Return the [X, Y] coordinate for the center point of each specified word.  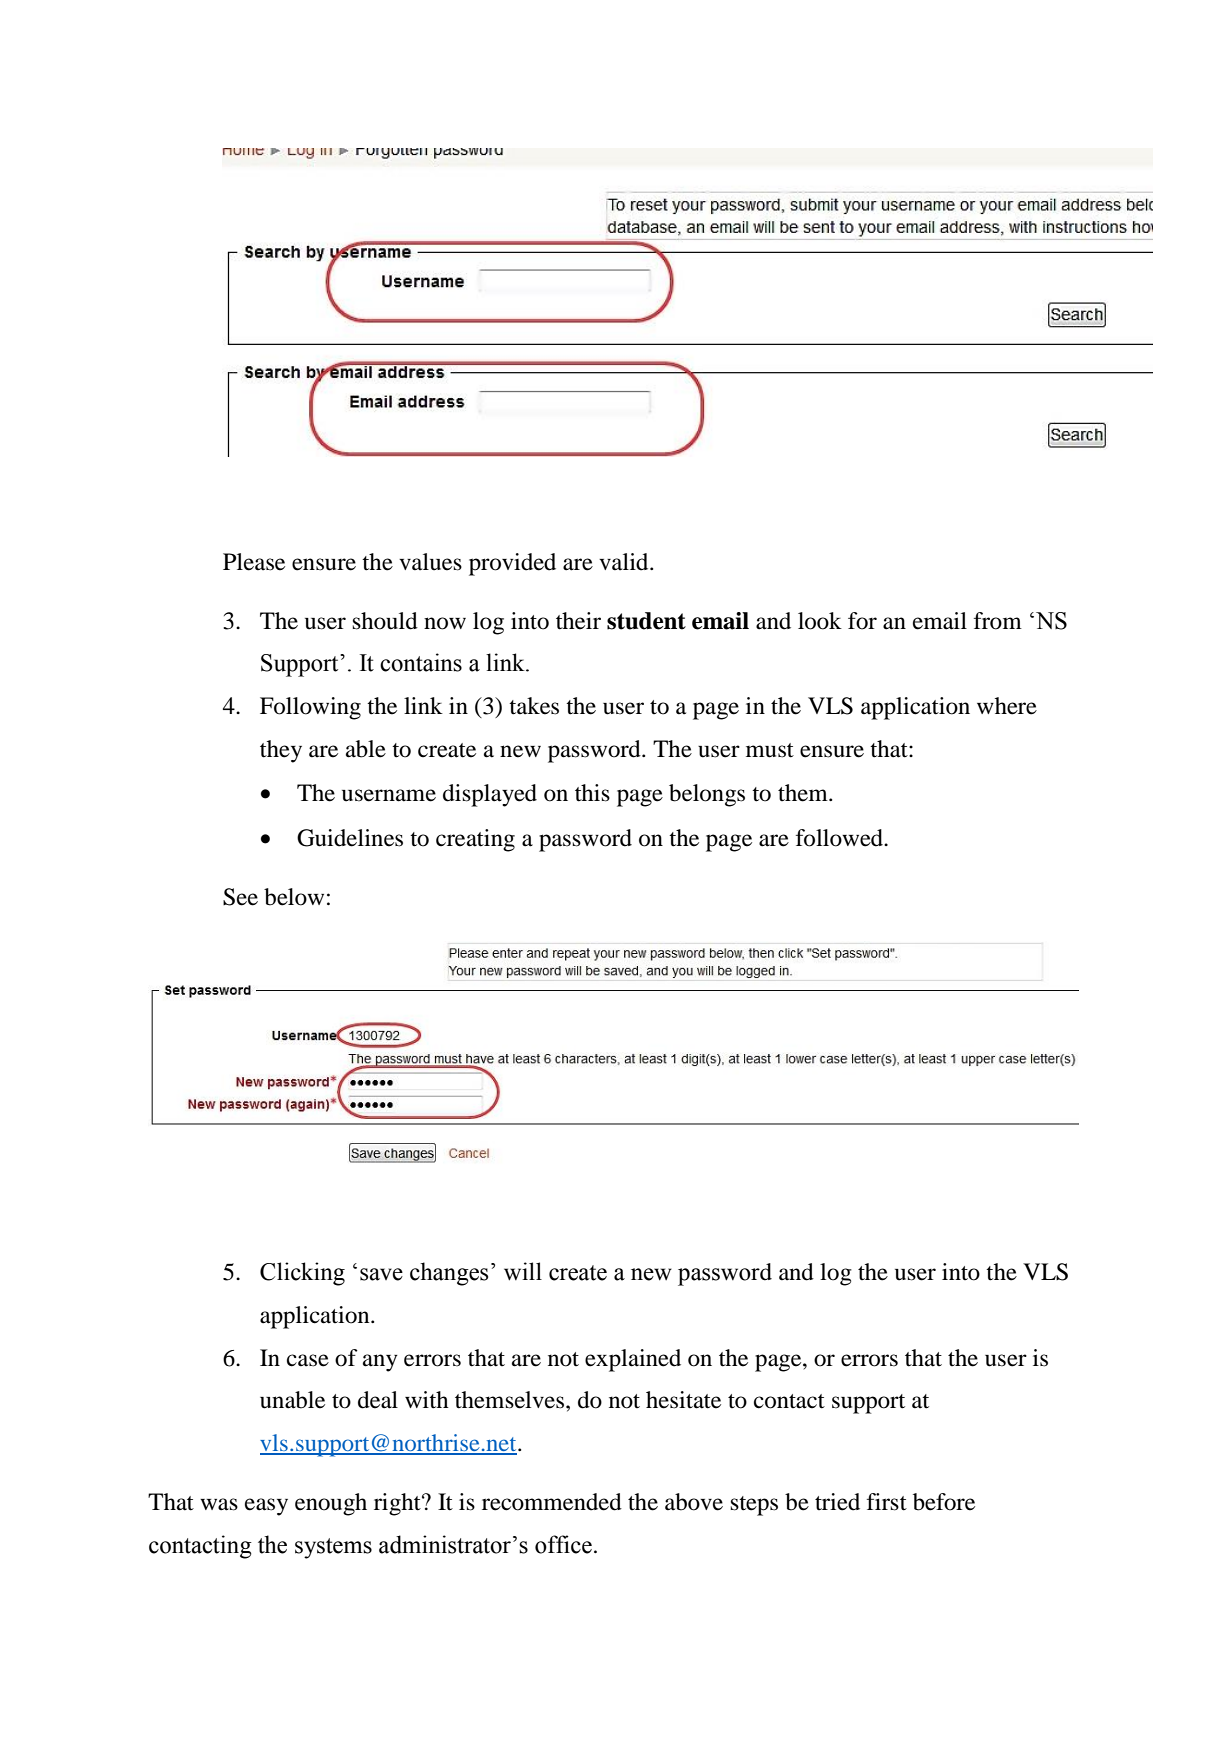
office [563, 1544]
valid [625, 562]
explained [633, 1360]
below [294, 897]
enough [331, 1504]
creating [475, 840]
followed [841, 838]
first [887, 1502]
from [998, 621]
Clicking [302, 1274]
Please [254, 562]
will [523, 1271]
